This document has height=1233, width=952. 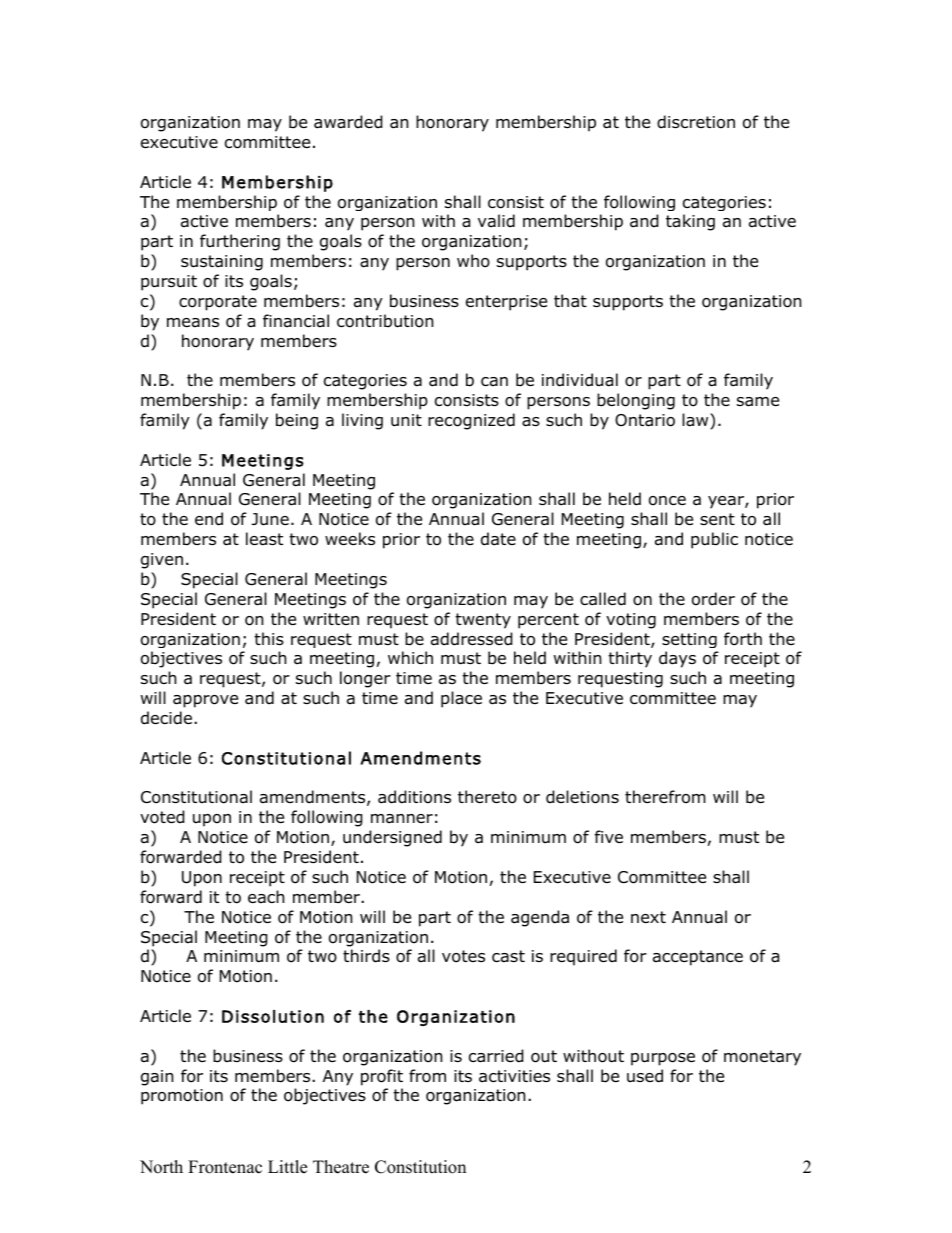 What do you see at coordinates (287, 1167) in the document?
I see `Little` at bounding box center [287, 1167].
